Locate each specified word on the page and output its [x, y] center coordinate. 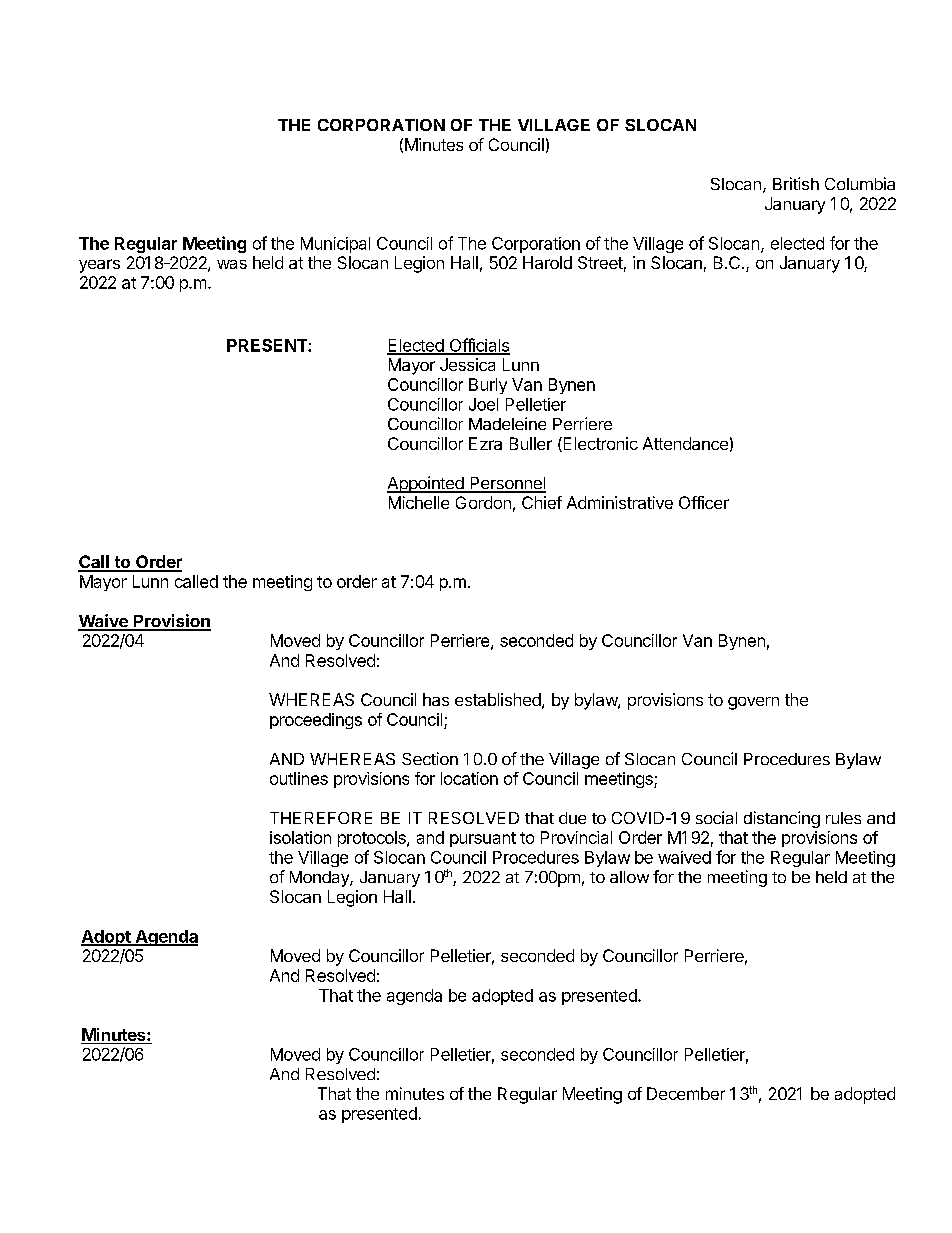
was [232, 264]
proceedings [316, 721]
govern [753, 703]
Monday [320, 879]
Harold [547, 262]
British [796, 183]
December [686, 1093]
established [498, 699]
